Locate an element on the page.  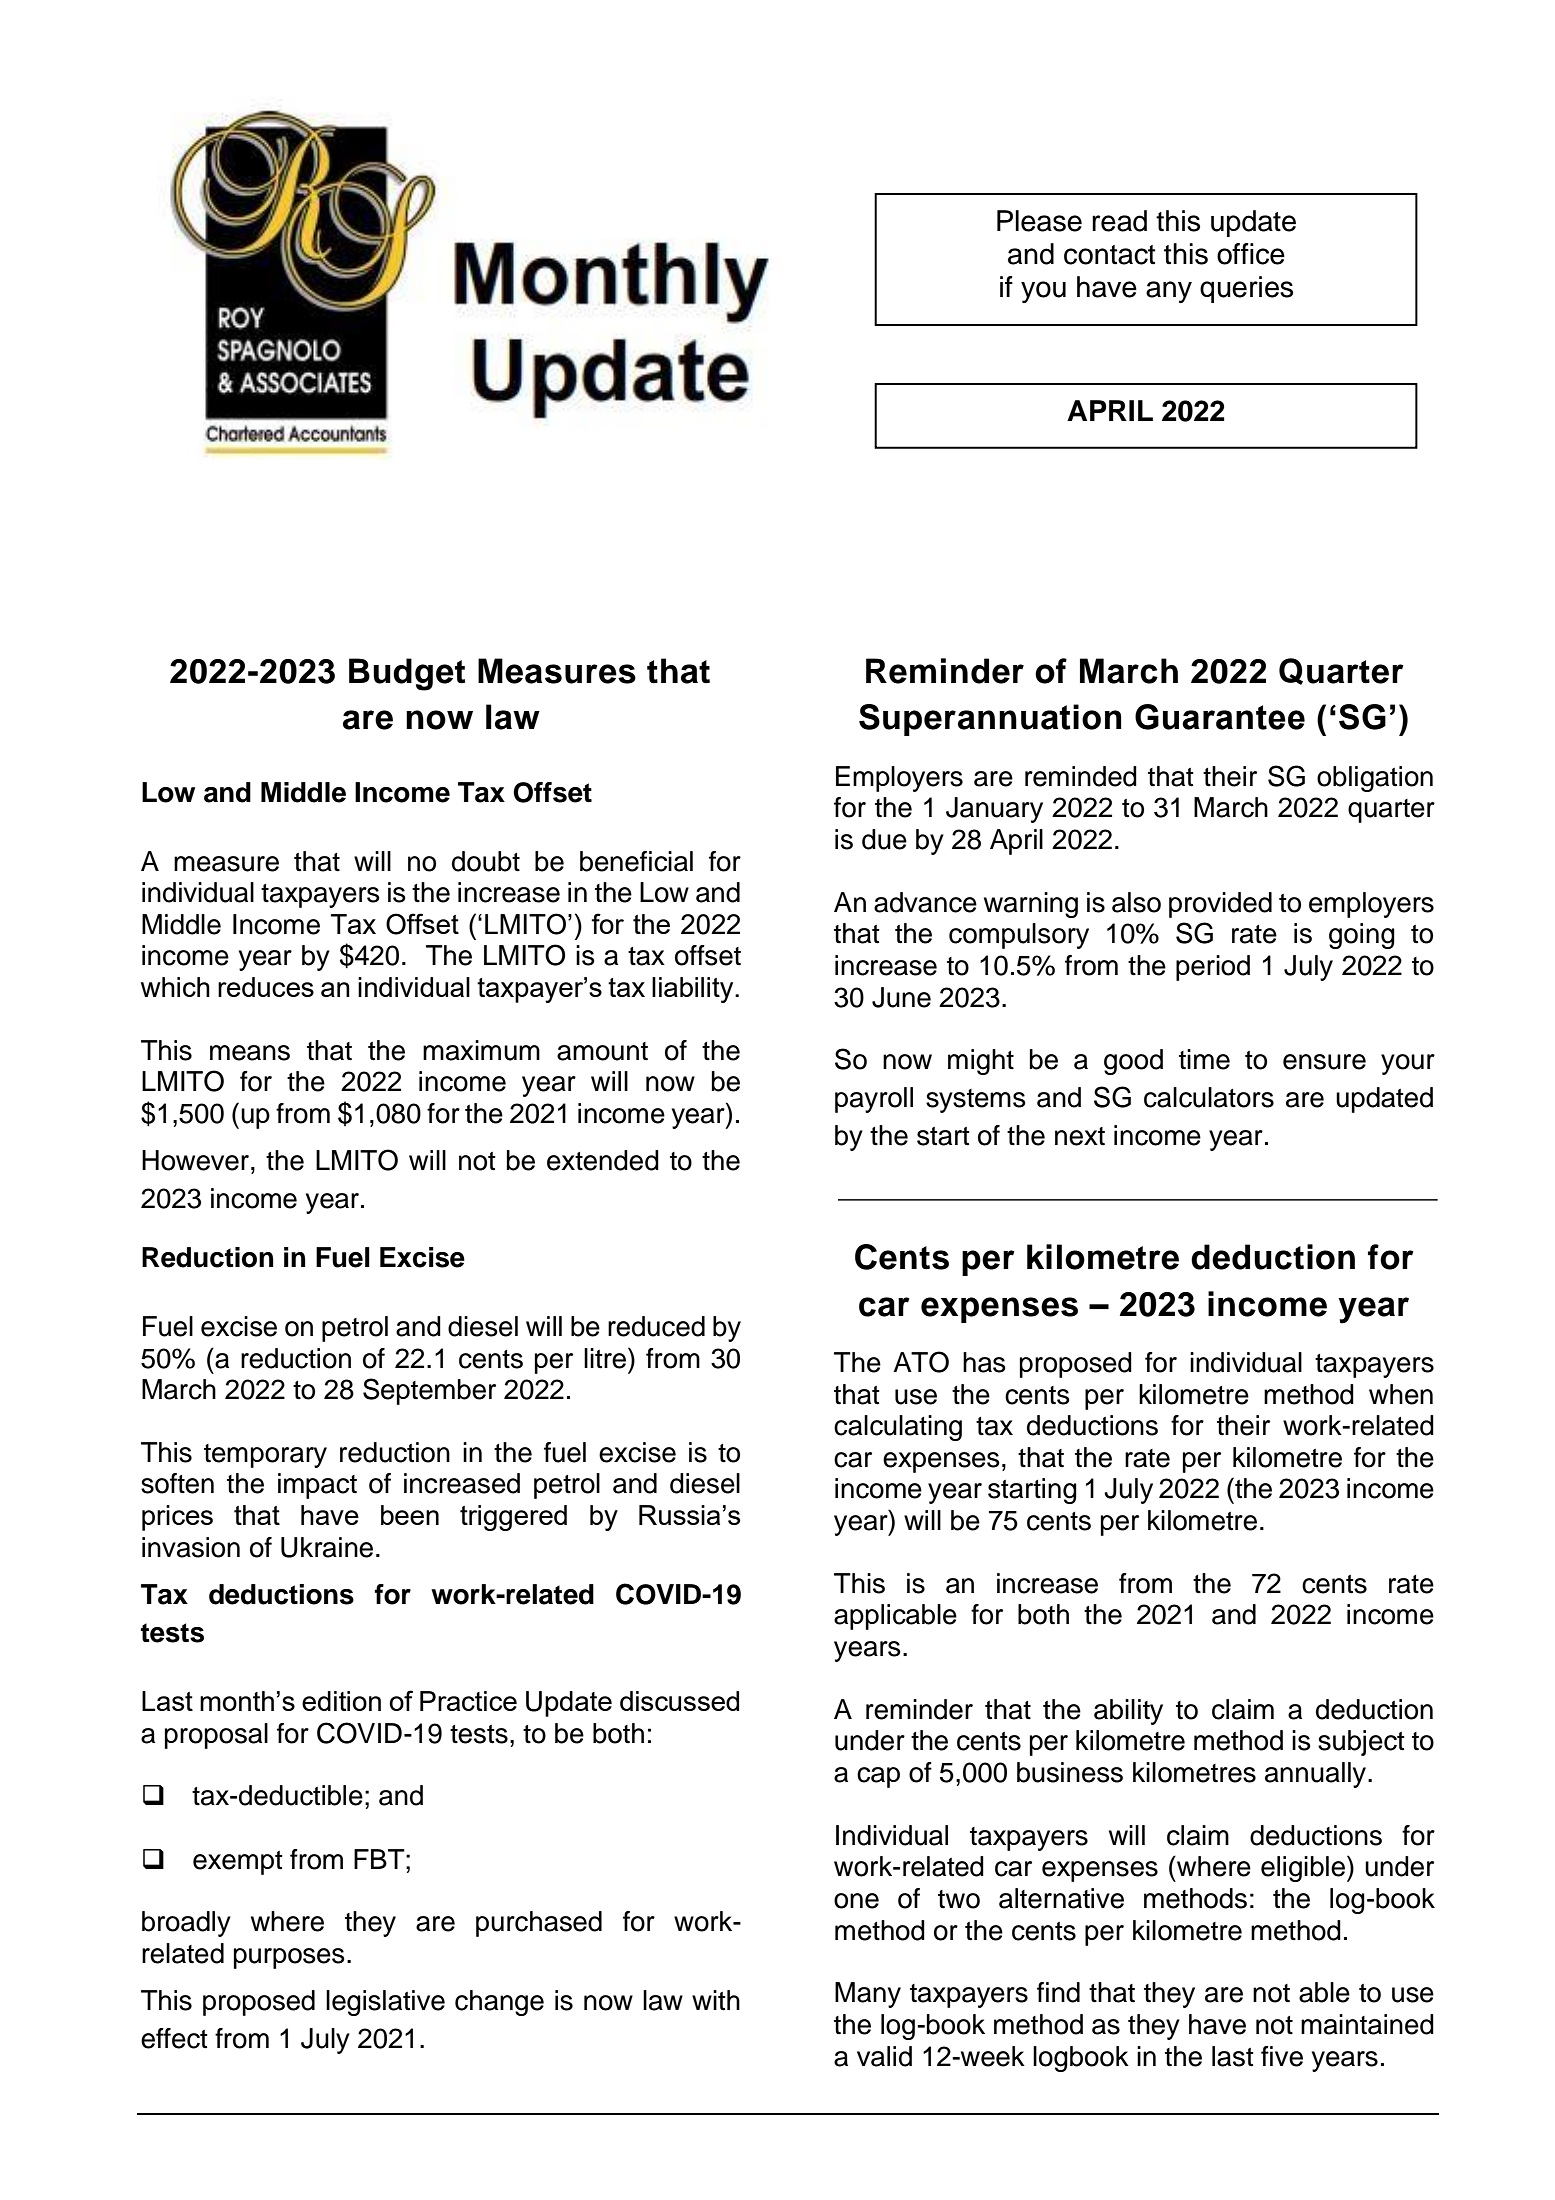
Please is located at coordinates (1039, 221).
